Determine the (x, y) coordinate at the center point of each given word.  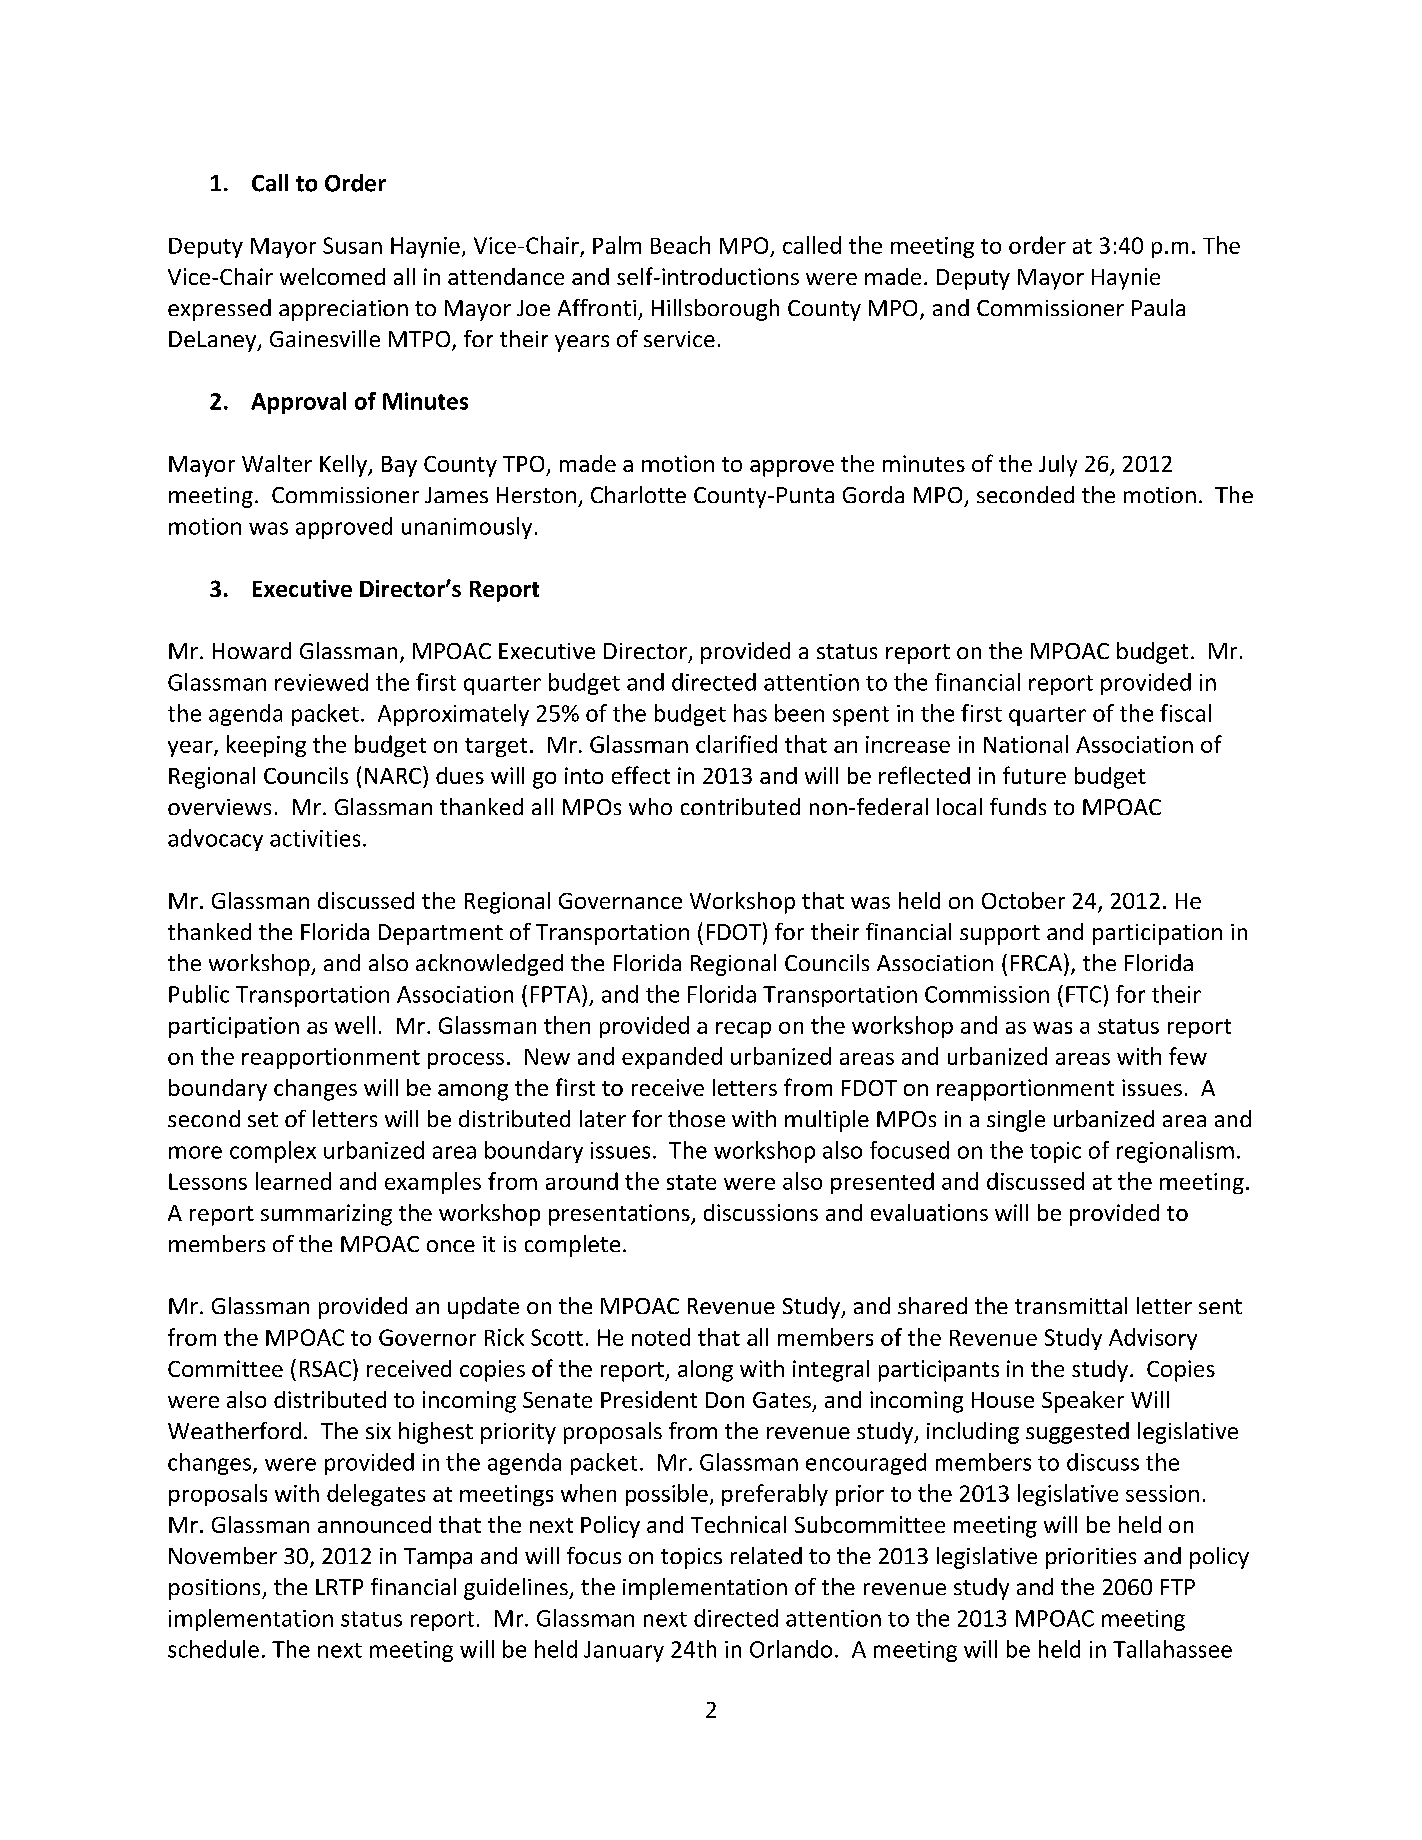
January (624, 1651)
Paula (1158, 307)
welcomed (332, 276)
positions (216, 1589)
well (355, 1025)
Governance (620, 901)
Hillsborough (715, 310)
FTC (1083, 994)
